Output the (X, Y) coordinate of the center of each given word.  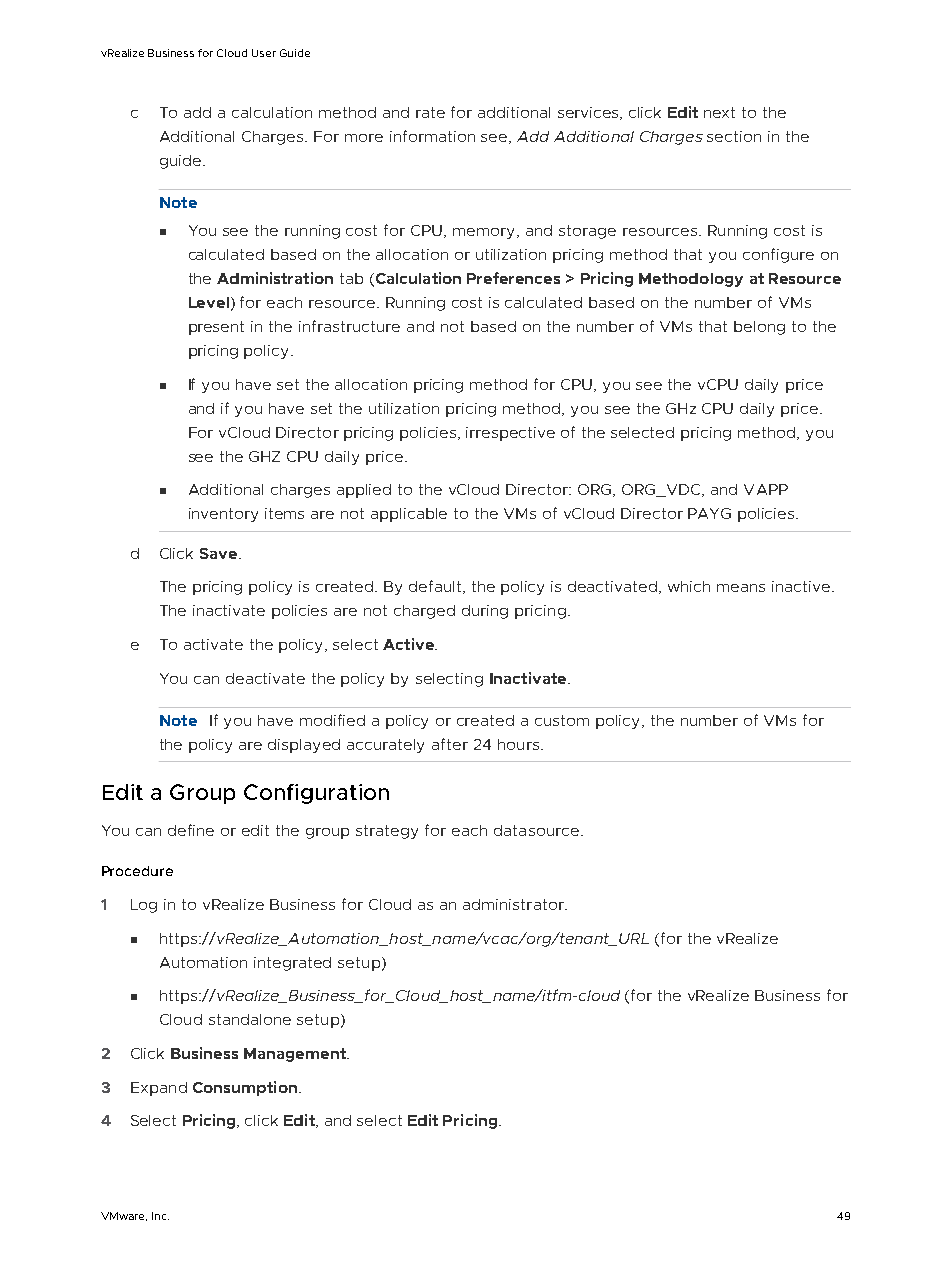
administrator (514, 904)
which (689, 586)
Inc (160, 1216)
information (432, 136)
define (191, 830)
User (264, 53)
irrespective (510, 434)
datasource (536, 830)
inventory (223, 515)
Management (296, 1055)
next (719, 112)
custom (562, 720)
